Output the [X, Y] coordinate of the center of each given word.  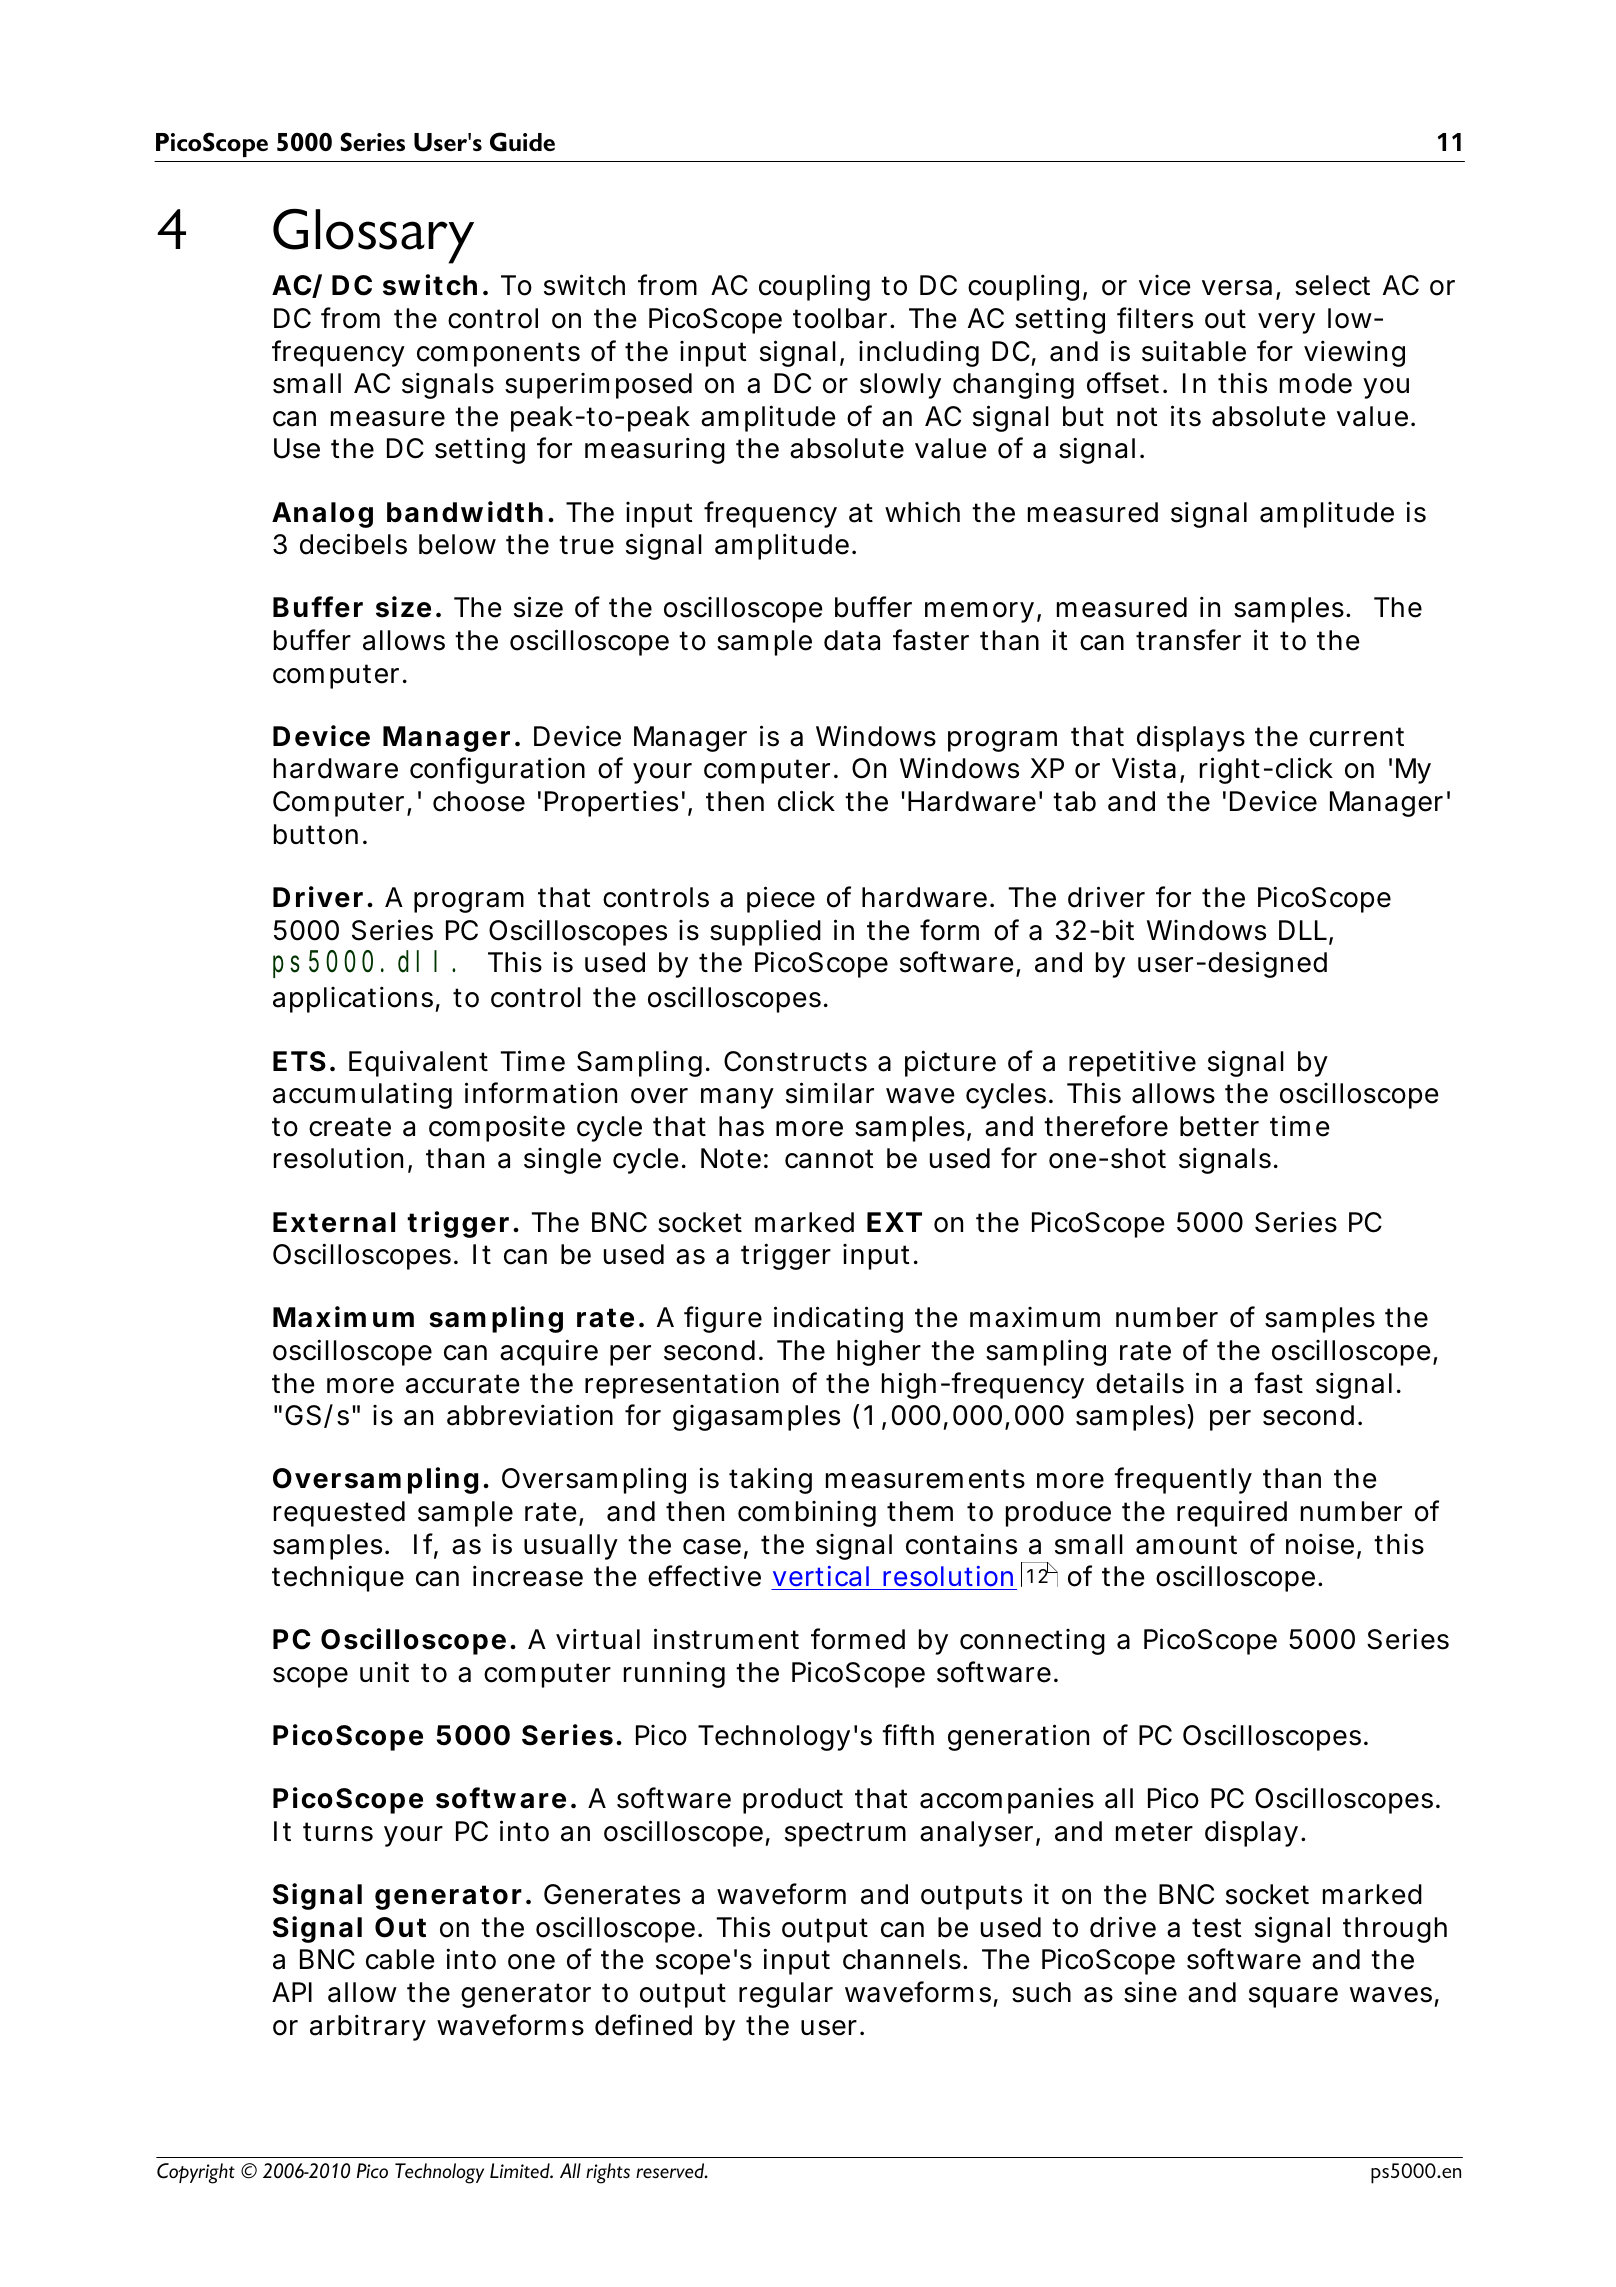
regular [786, 1995]
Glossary [373, 236]
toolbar [840, 318]
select [1332, 285]
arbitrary [368, 2027]
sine [1150, 1992]
